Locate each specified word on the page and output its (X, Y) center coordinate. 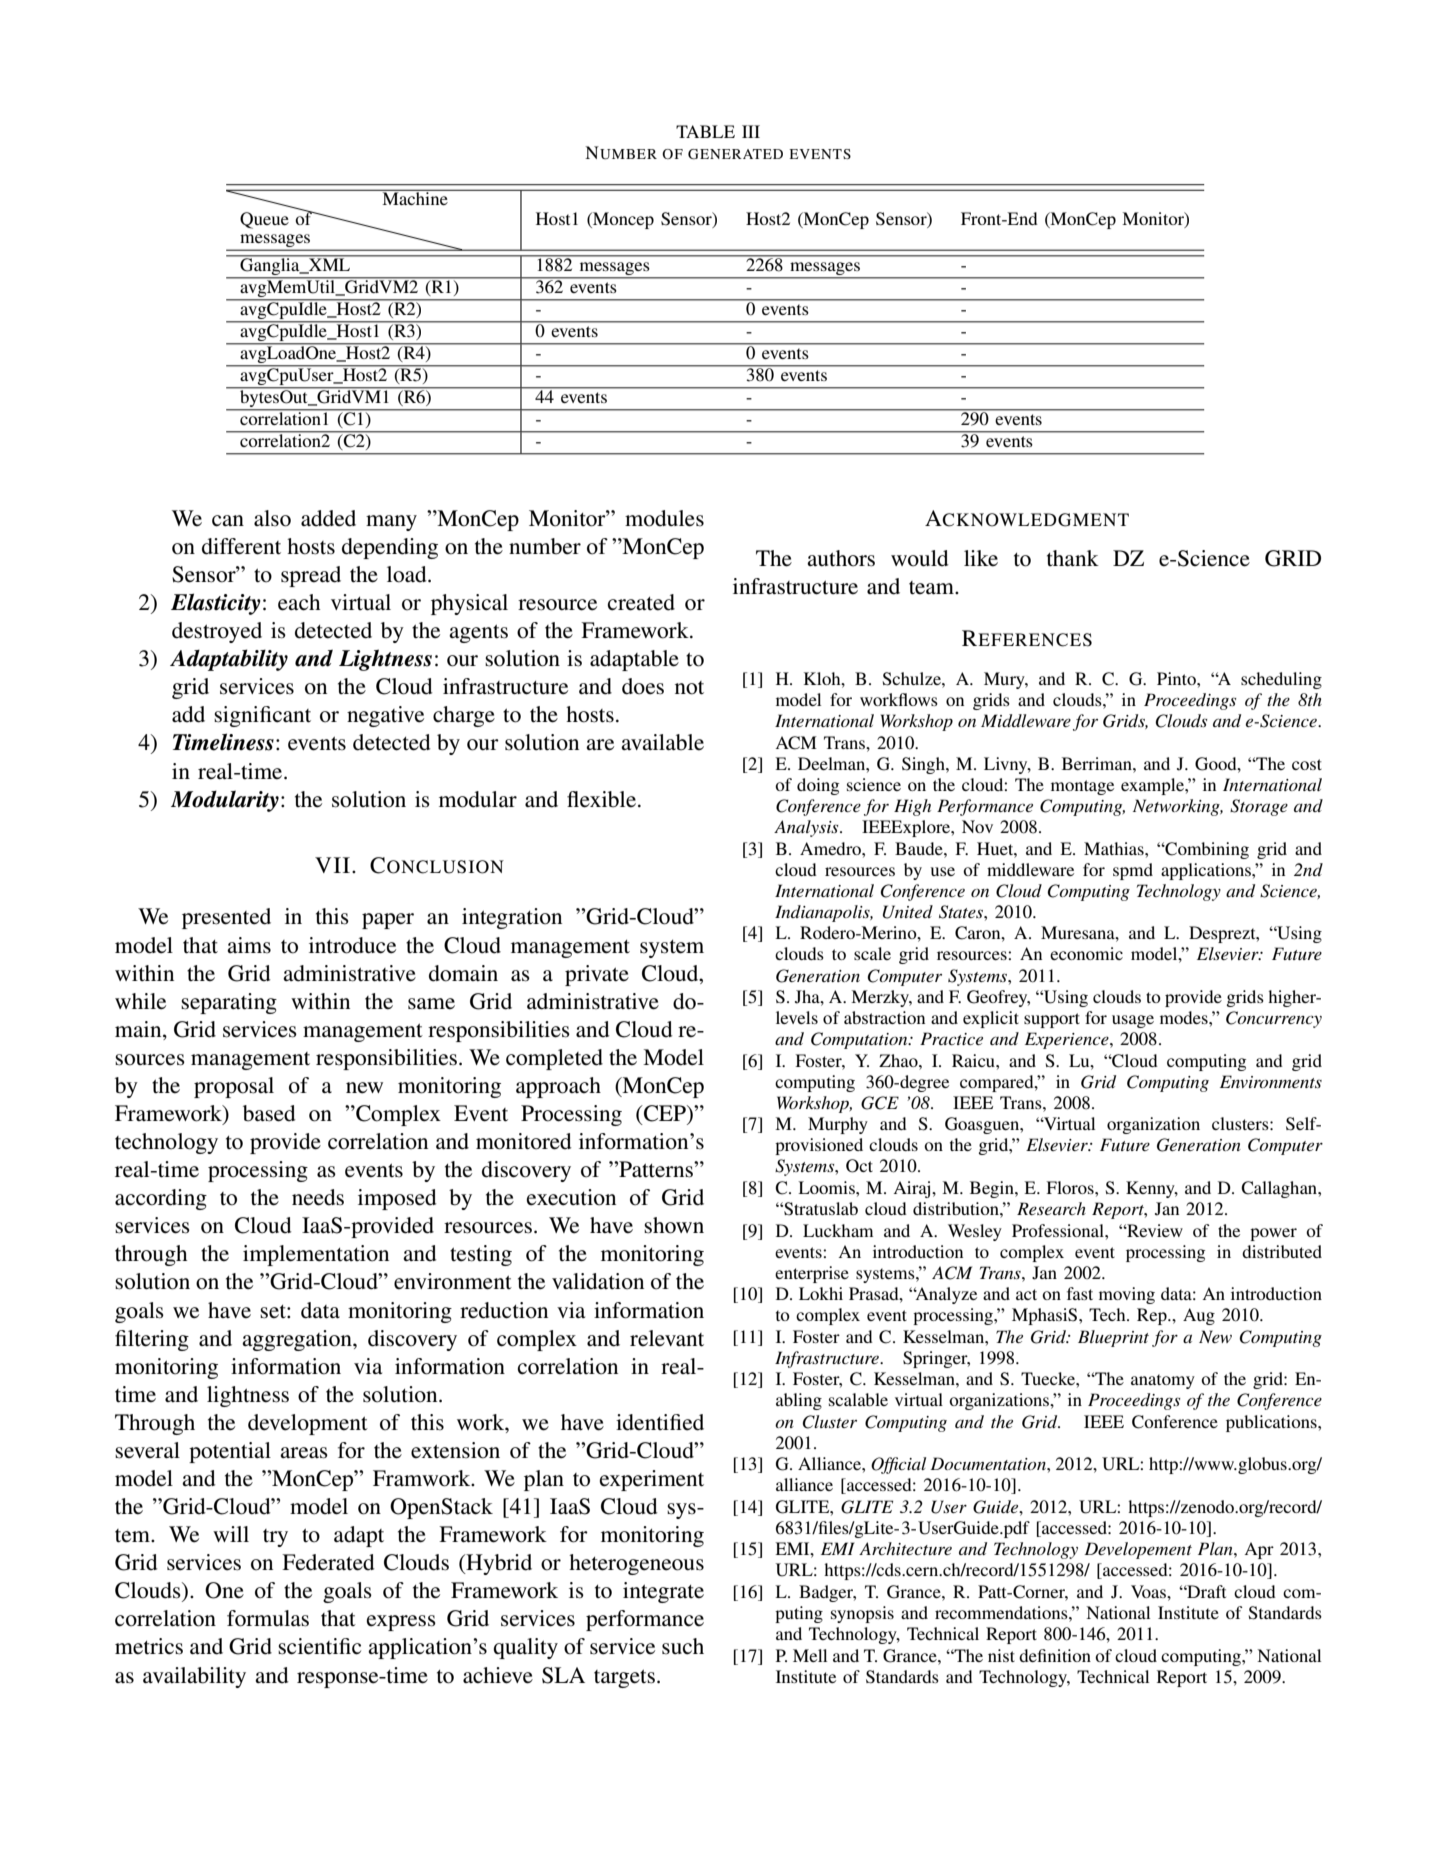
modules (664, 518)
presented (226, 918)
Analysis (807, 828)
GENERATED (735, 154)
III (751, 131)
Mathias (1115, 848)
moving (1127, 1295)
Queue (264, 220)
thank (1073, 558)
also (272, 518)
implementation (316, 1255)
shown (674, 1225)
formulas (268, 1618)
